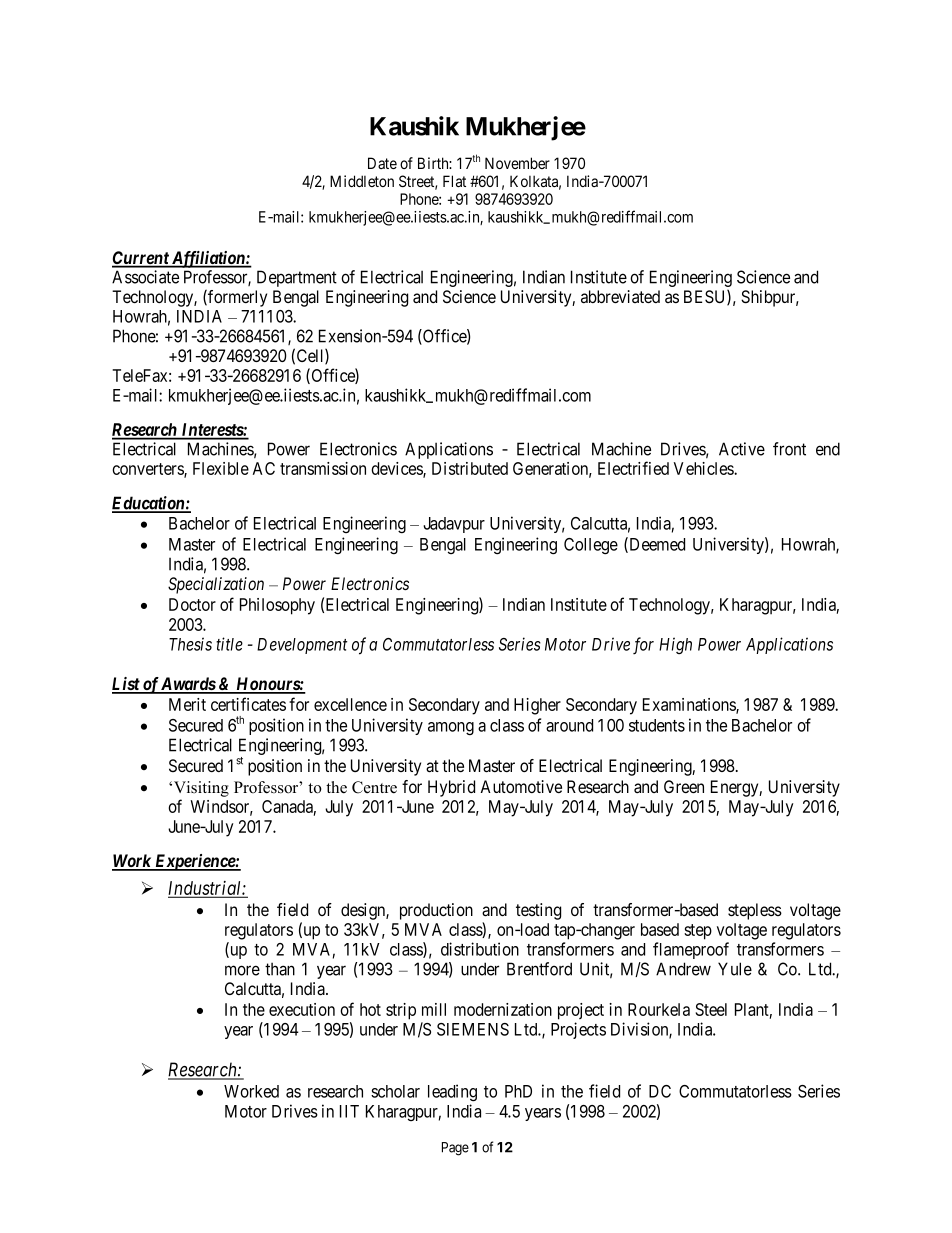 The height and width of the screenshot is (1233, 952). Describe the element at coordinates (684, 786) in the screenshot. I see `Green` at that location.
